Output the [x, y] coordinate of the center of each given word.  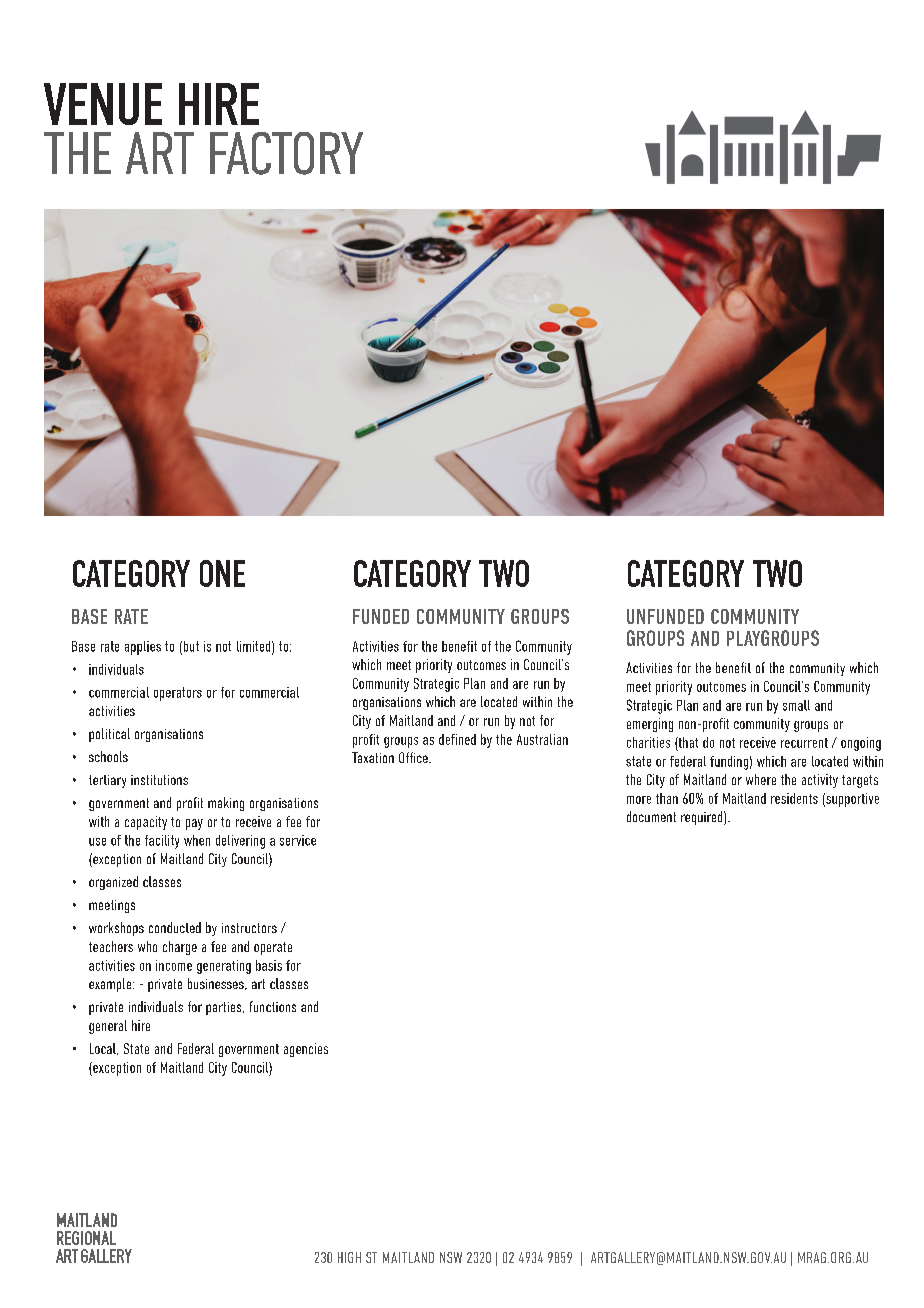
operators [178, 694]
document [651, 816]
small [796, 705]
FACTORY [286, 153]
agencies [306, 1050]
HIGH [349, 1257]
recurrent [804, 743]
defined [457, 739]
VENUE [103, 104]
